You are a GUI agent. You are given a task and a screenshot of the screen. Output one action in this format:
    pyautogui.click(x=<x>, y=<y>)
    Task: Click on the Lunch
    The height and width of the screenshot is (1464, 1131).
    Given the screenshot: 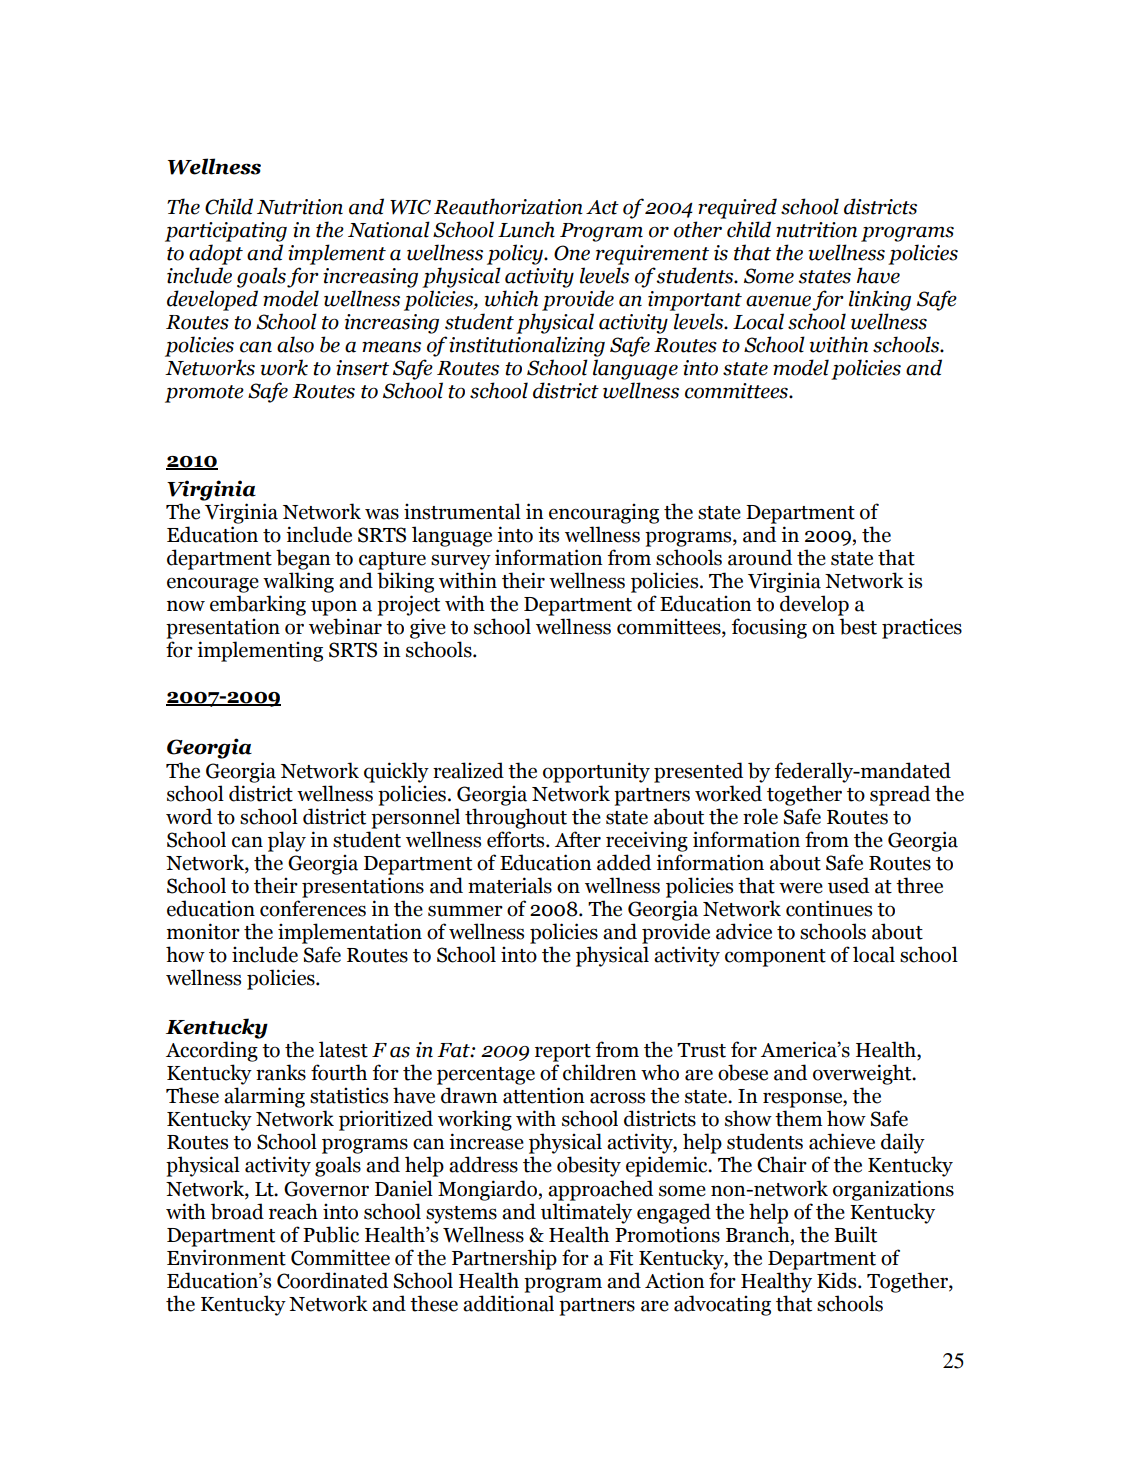 What is the action you would take?
    pyautogui.click(x=526, y=229)
